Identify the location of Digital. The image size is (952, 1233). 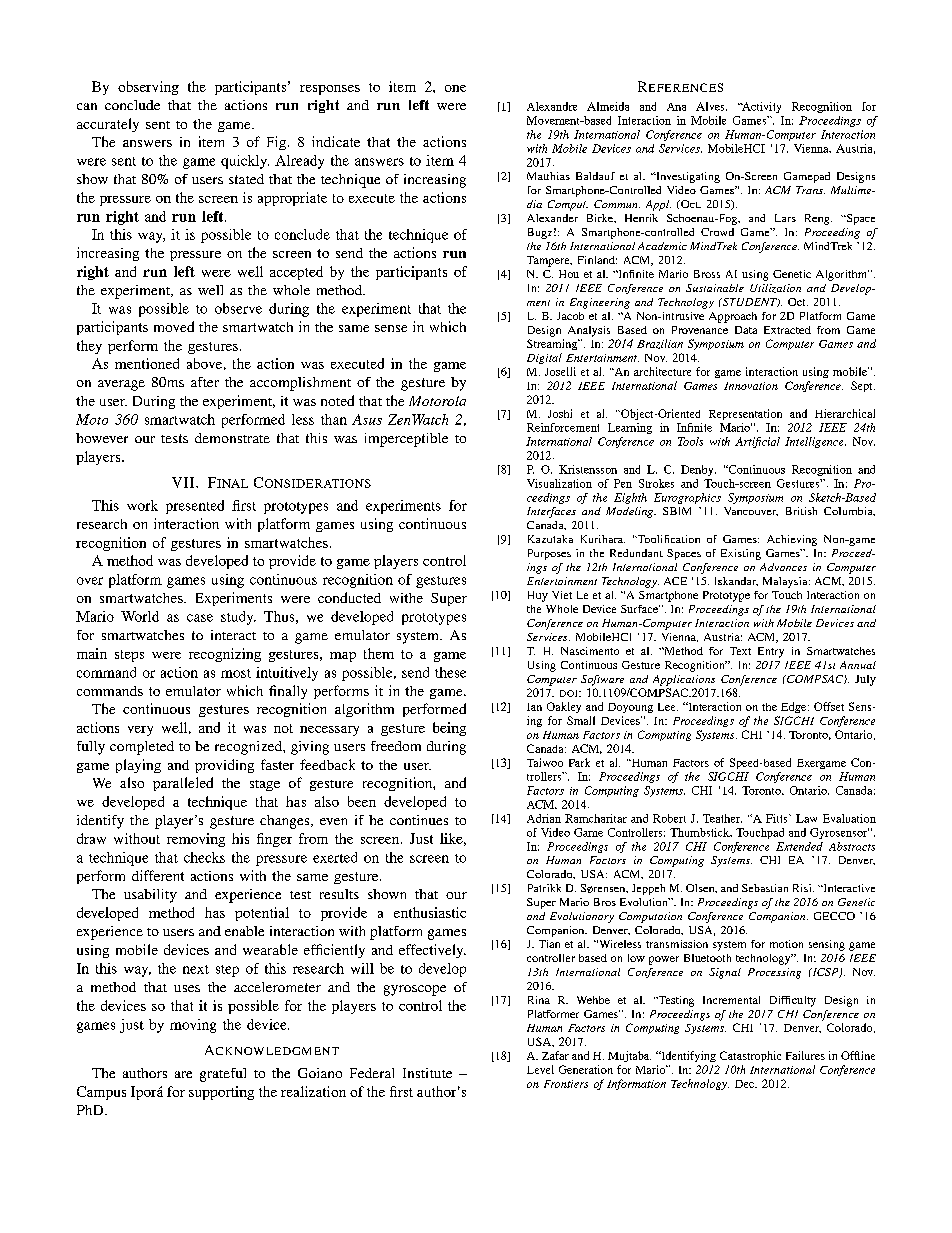
(544, 358).
